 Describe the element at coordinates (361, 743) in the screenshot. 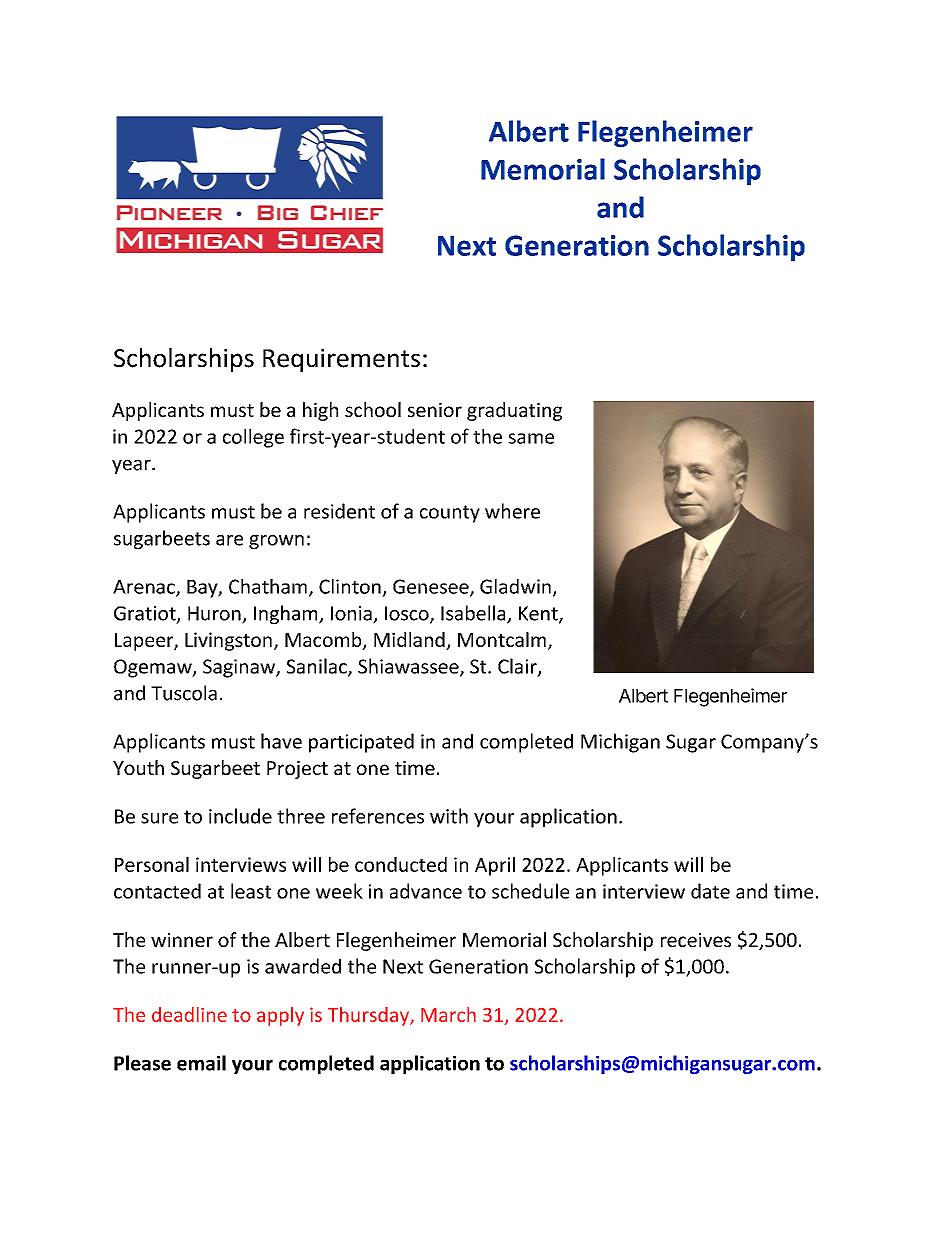

I see `participated` at that location.
